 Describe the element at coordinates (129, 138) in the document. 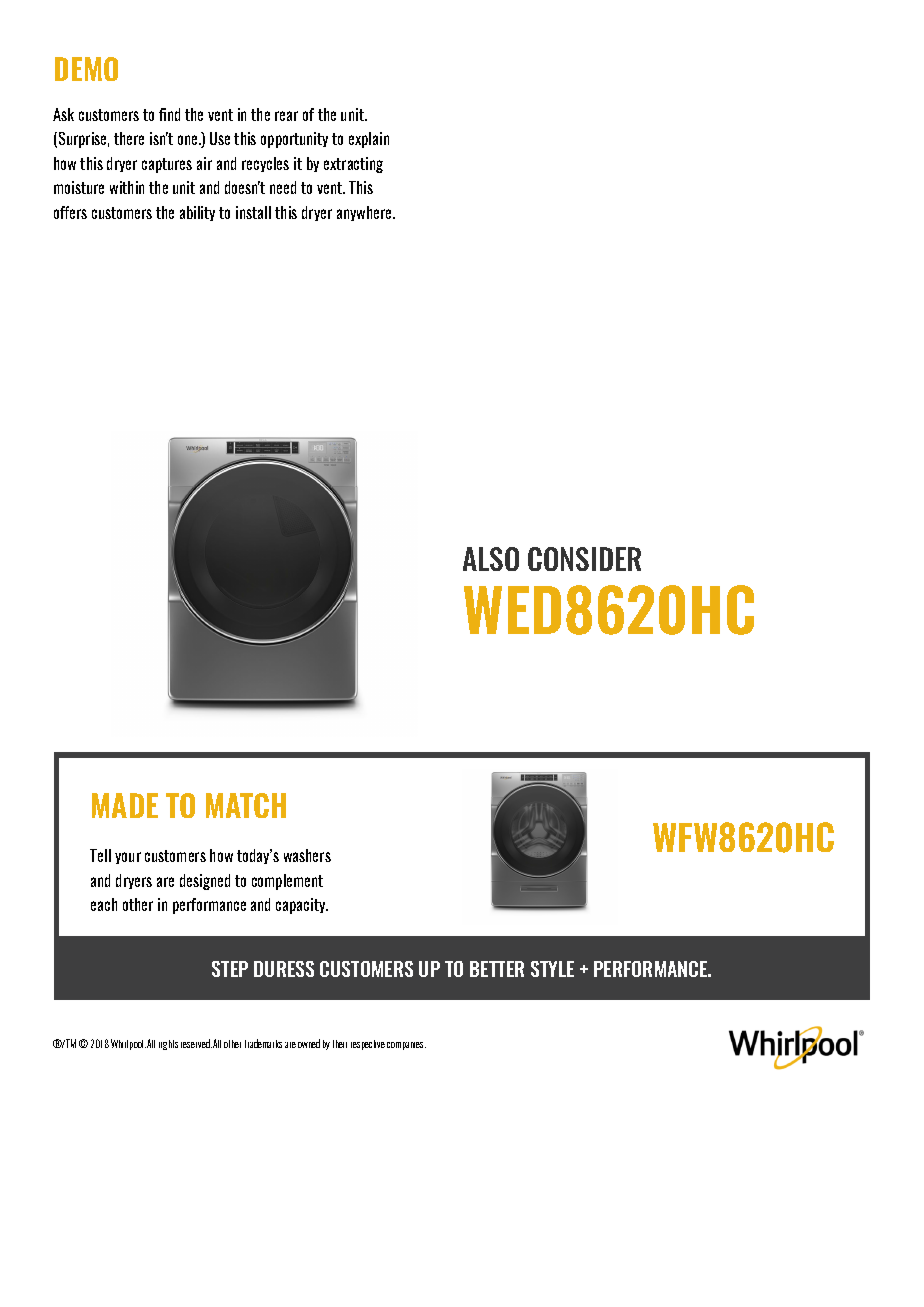

I see `there` at that location.
